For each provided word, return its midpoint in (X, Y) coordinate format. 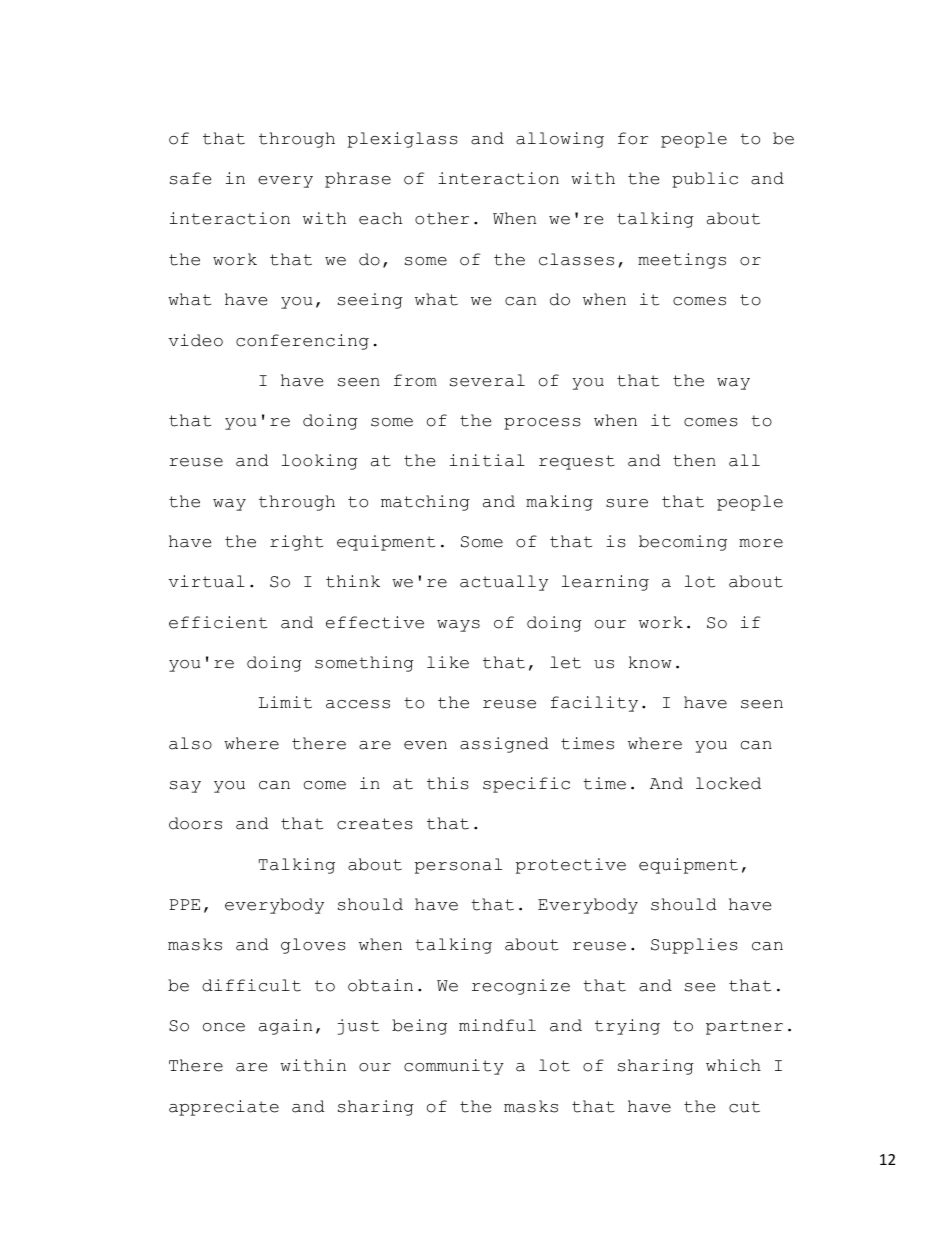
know (650, 662)
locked (728, 783)
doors (195, 823)
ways (458, 626)
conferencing (302, 342)
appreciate (224, 1108)
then (694, 460)
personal (458, 866)
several (487, 380)
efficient (218, 622)
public (705, 180)
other (442, 218)
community (454, 1067)
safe (190, 178)
